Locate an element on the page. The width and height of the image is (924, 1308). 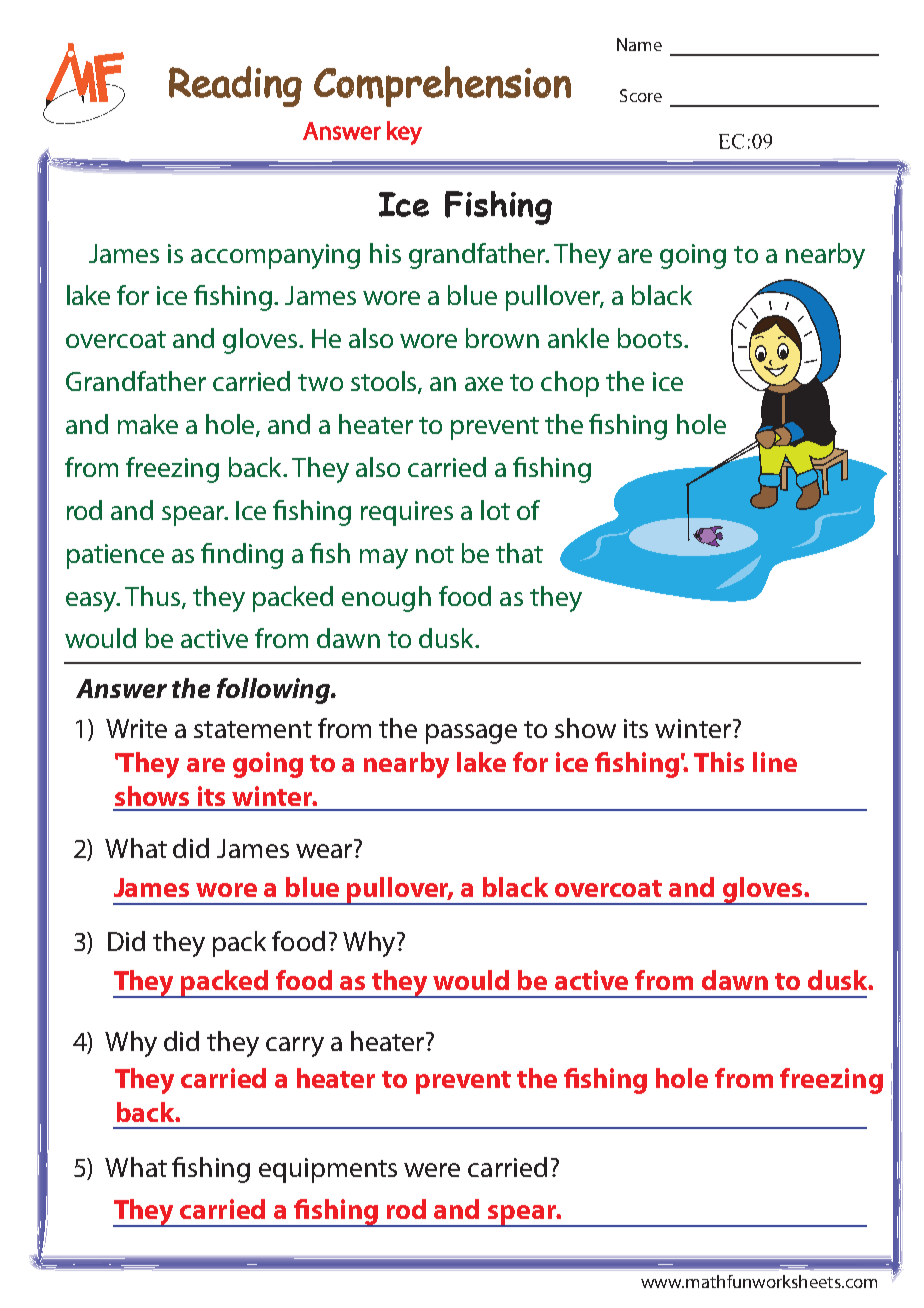
equipments is located at coordinates (328, 1170).
